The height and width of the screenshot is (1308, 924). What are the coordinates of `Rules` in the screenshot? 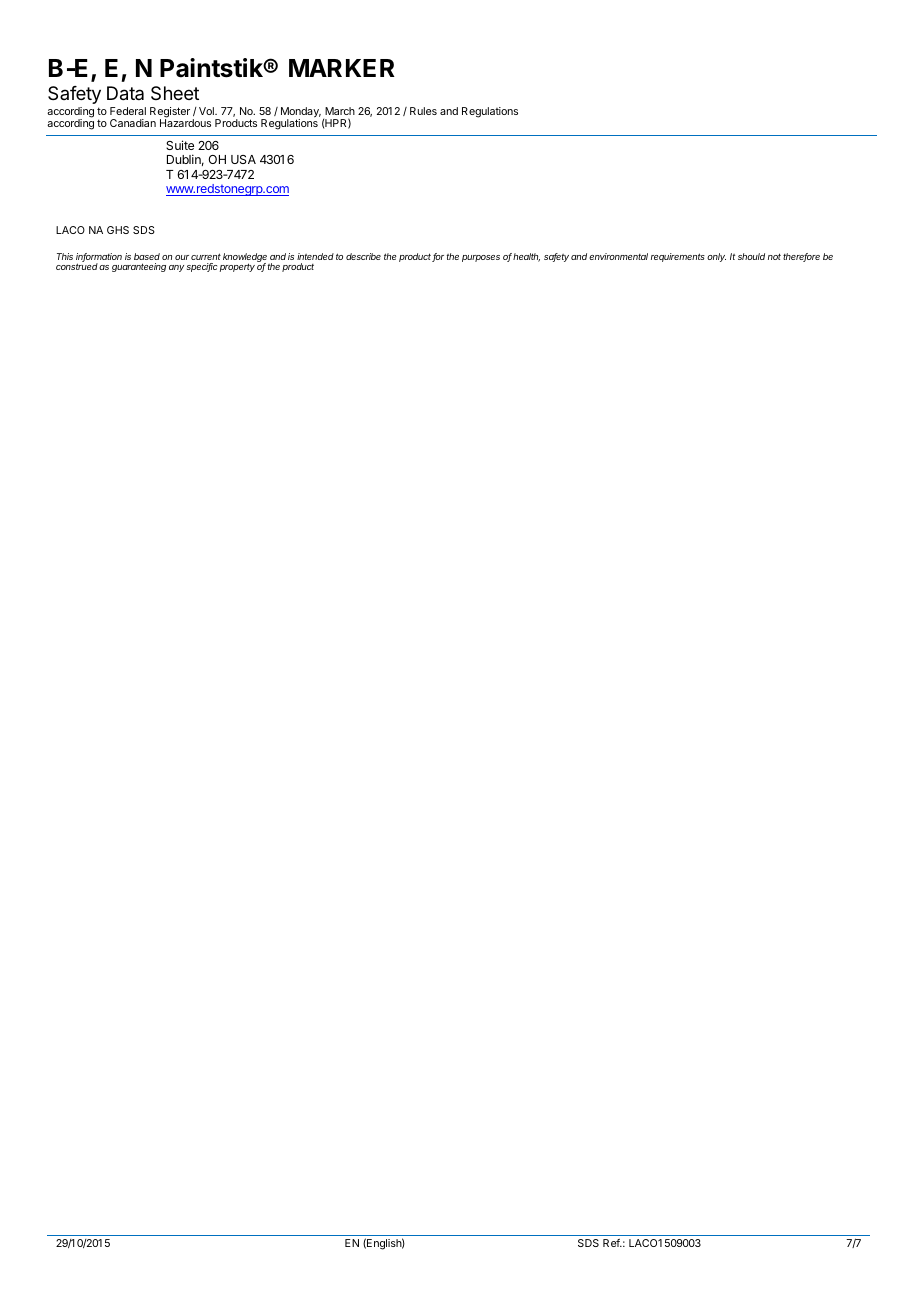 It's located at (423, 111).
